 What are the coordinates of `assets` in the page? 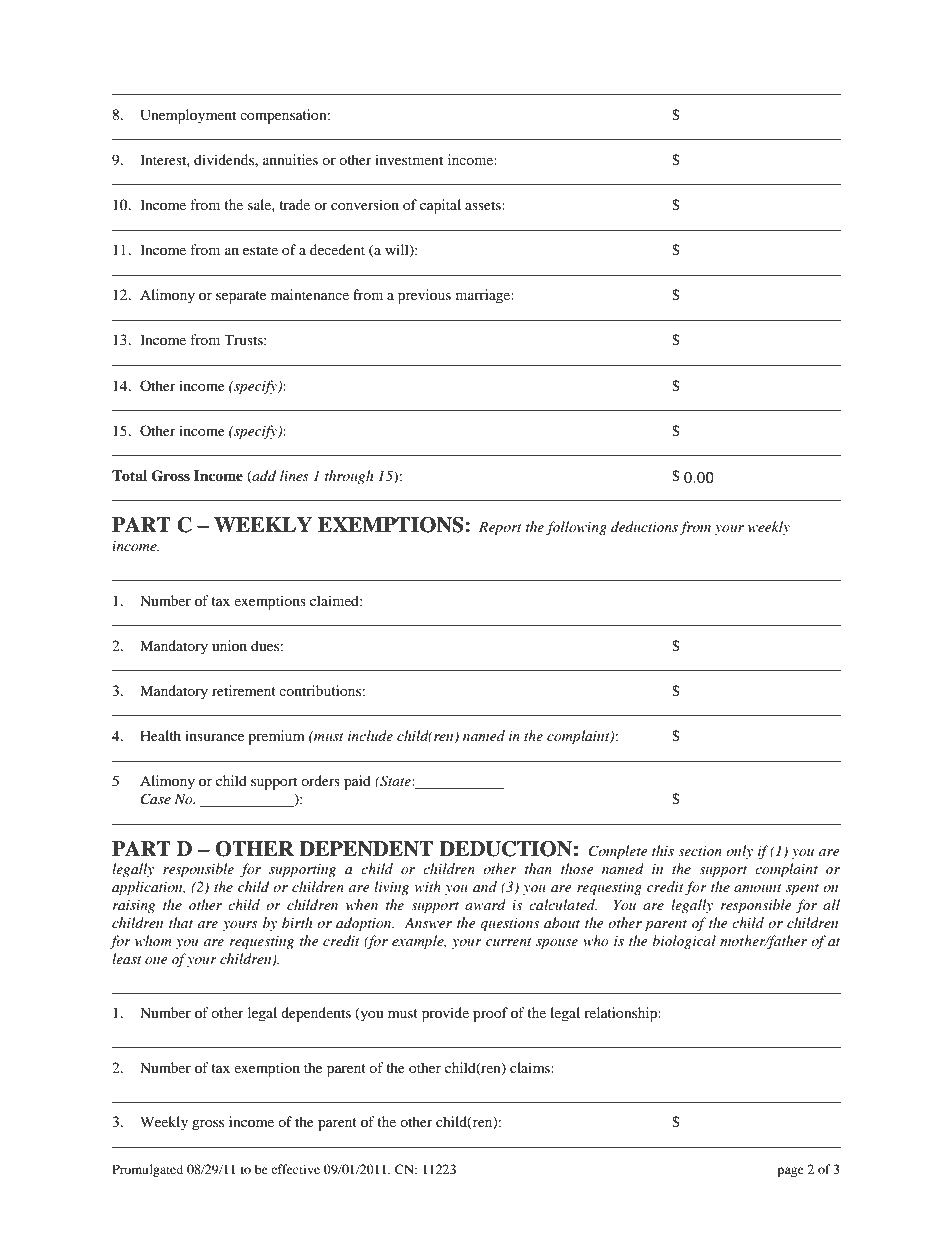 It's located at (484, 205).
